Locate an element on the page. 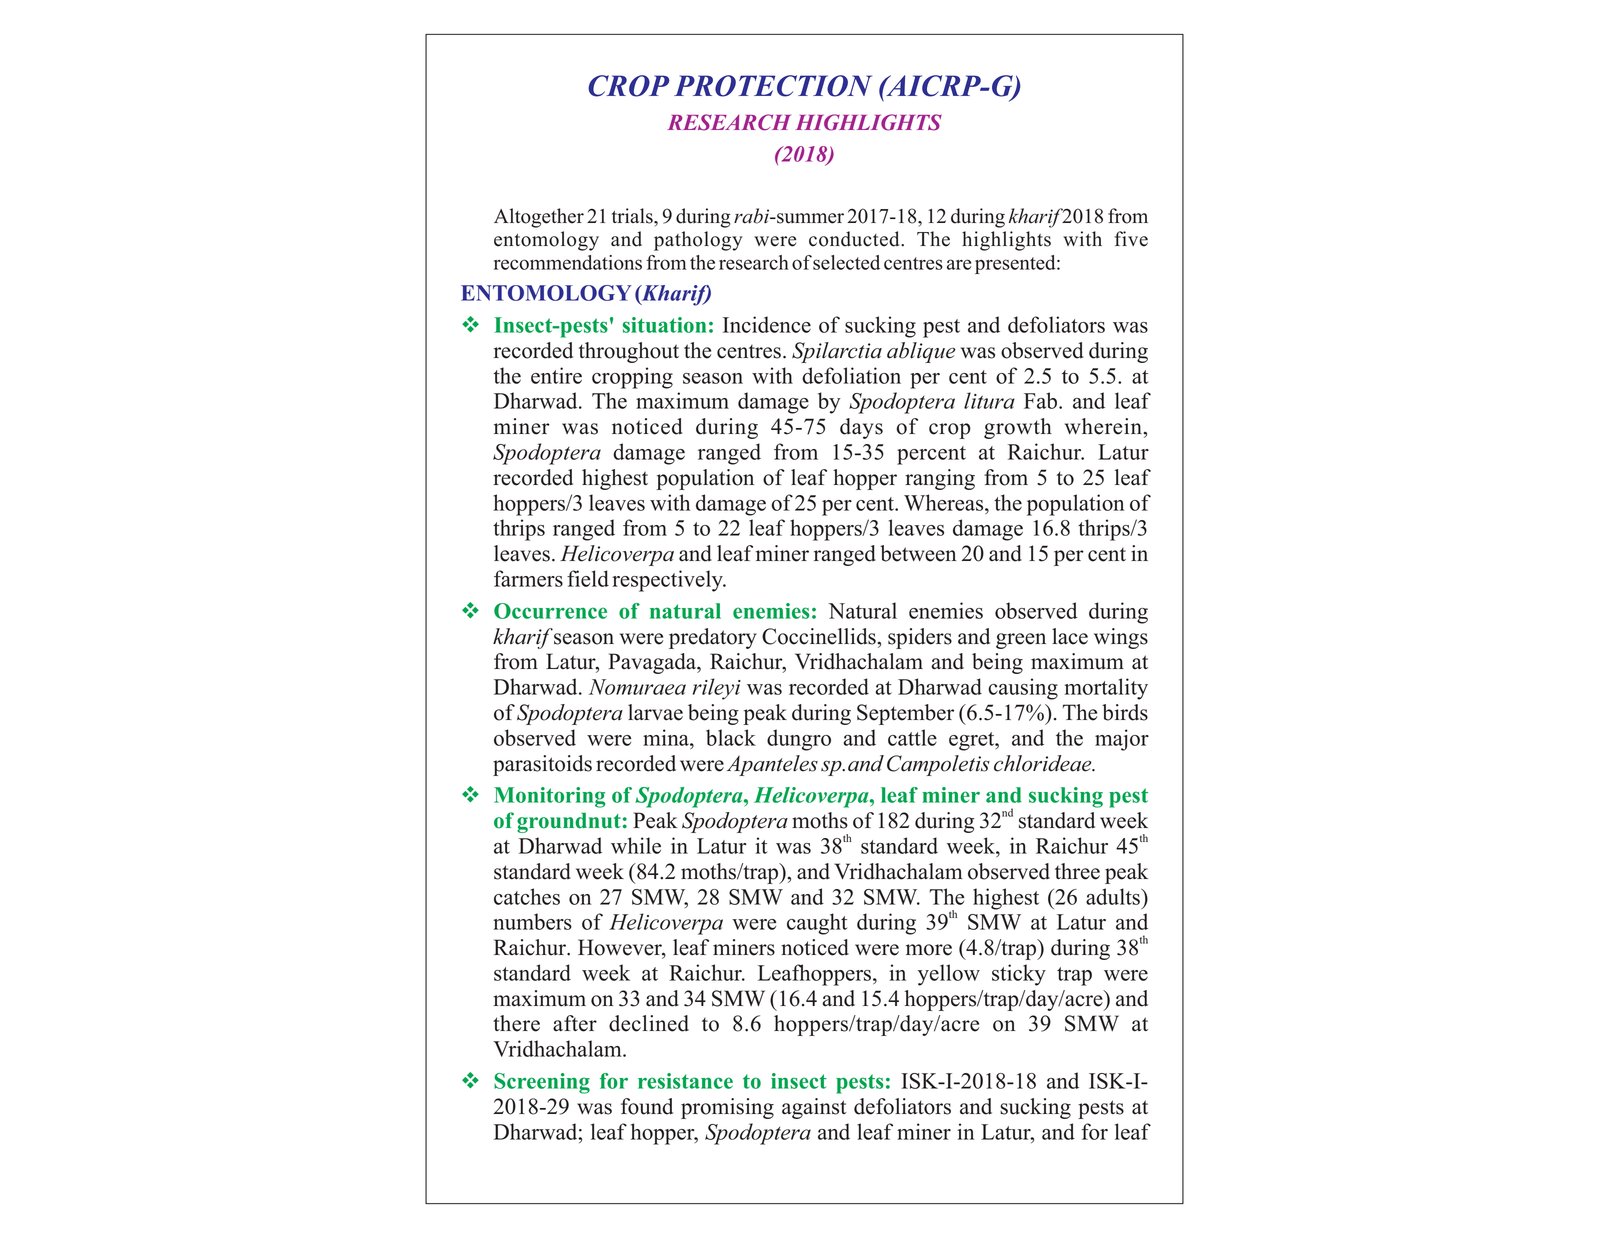 The width and height of the document is (1609, 1238). sticky is located at coordinates (1019, 975).
